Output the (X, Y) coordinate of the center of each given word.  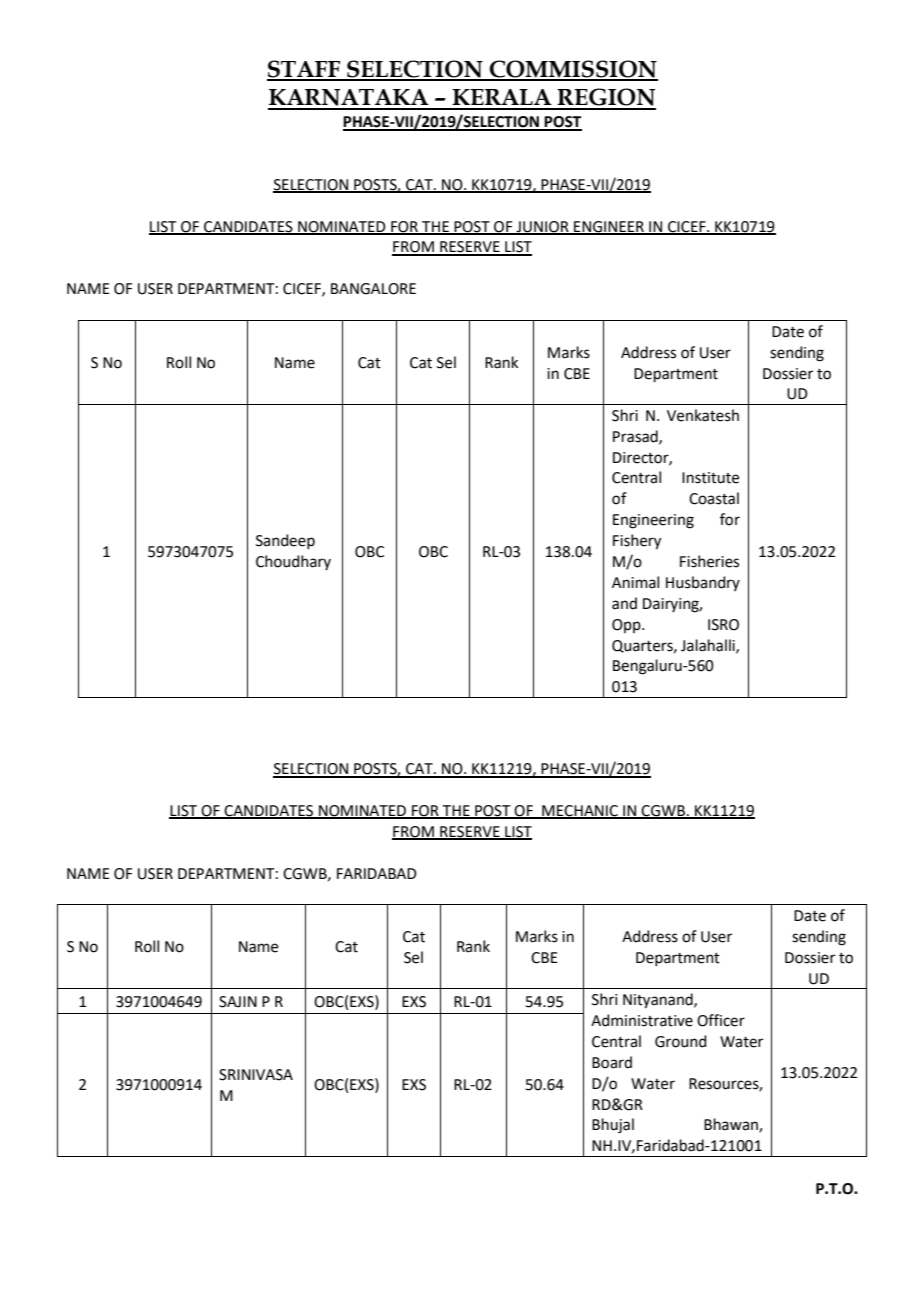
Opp (627, 626)
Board (612, 1062)
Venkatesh (703, 415)
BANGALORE (373, 289)
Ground (681, 1041)
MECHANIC (580, 812)
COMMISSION (573, 70)
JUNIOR (543, 227)
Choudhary (293, 562)
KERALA (502, 97)
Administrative (642, 1020)
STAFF (305, 70)
